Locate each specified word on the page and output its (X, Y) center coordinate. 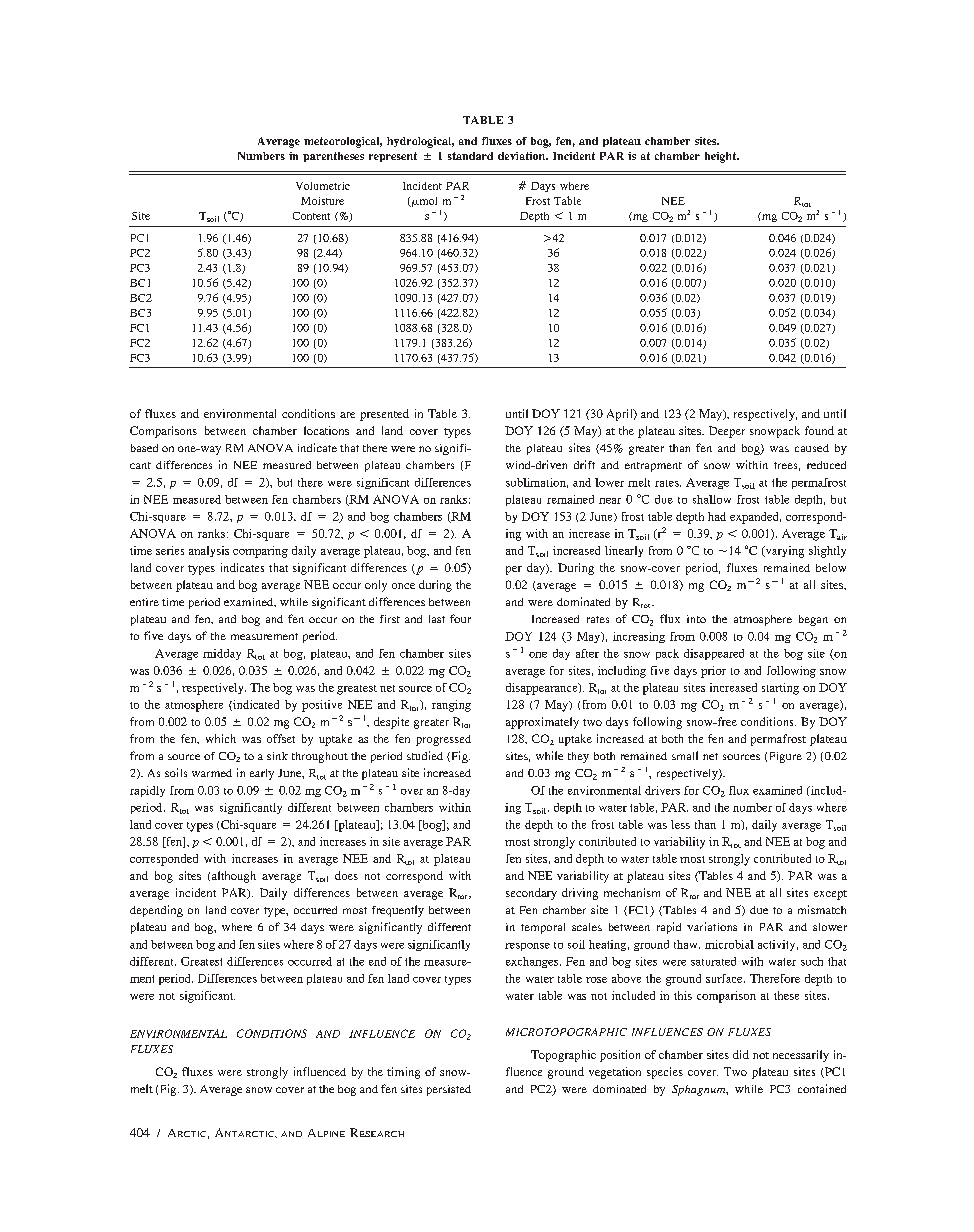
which (221, 738)
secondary (531, 894)
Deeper (727, 432)
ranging (451, 706)
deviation (523, 156)
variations (712, 926)
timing (403, 1073)
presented (384, 415)
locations (326, 430)
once (403, 586)
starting (780, 689)
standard (470, 156)
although (234, 877)
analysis (209, 551)
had (717, 516)
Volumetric (323, 186)
